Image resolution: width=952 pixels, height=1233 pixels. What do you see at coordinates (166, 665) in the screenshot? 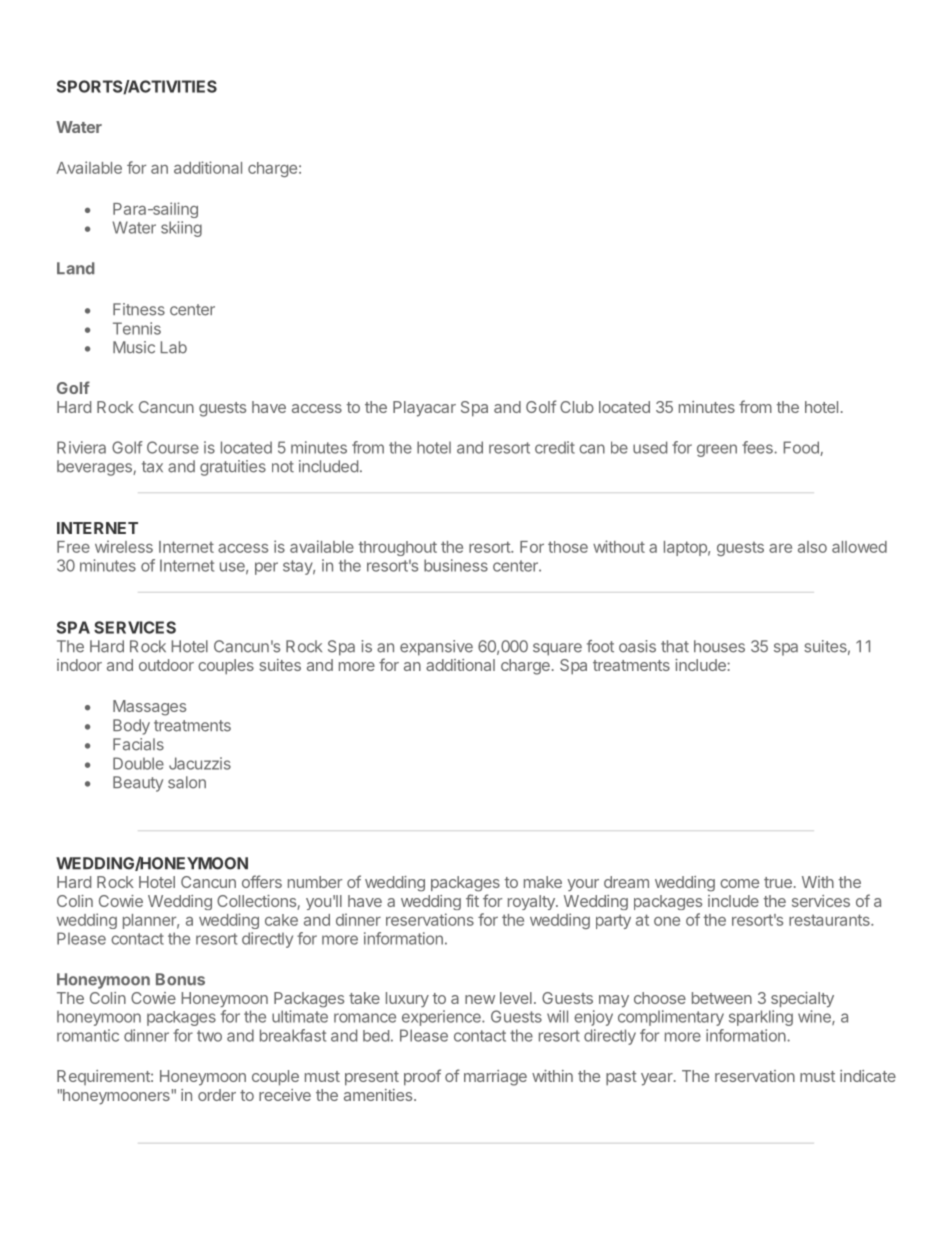
I see `outdoor` at bounding box center [166, 665].
